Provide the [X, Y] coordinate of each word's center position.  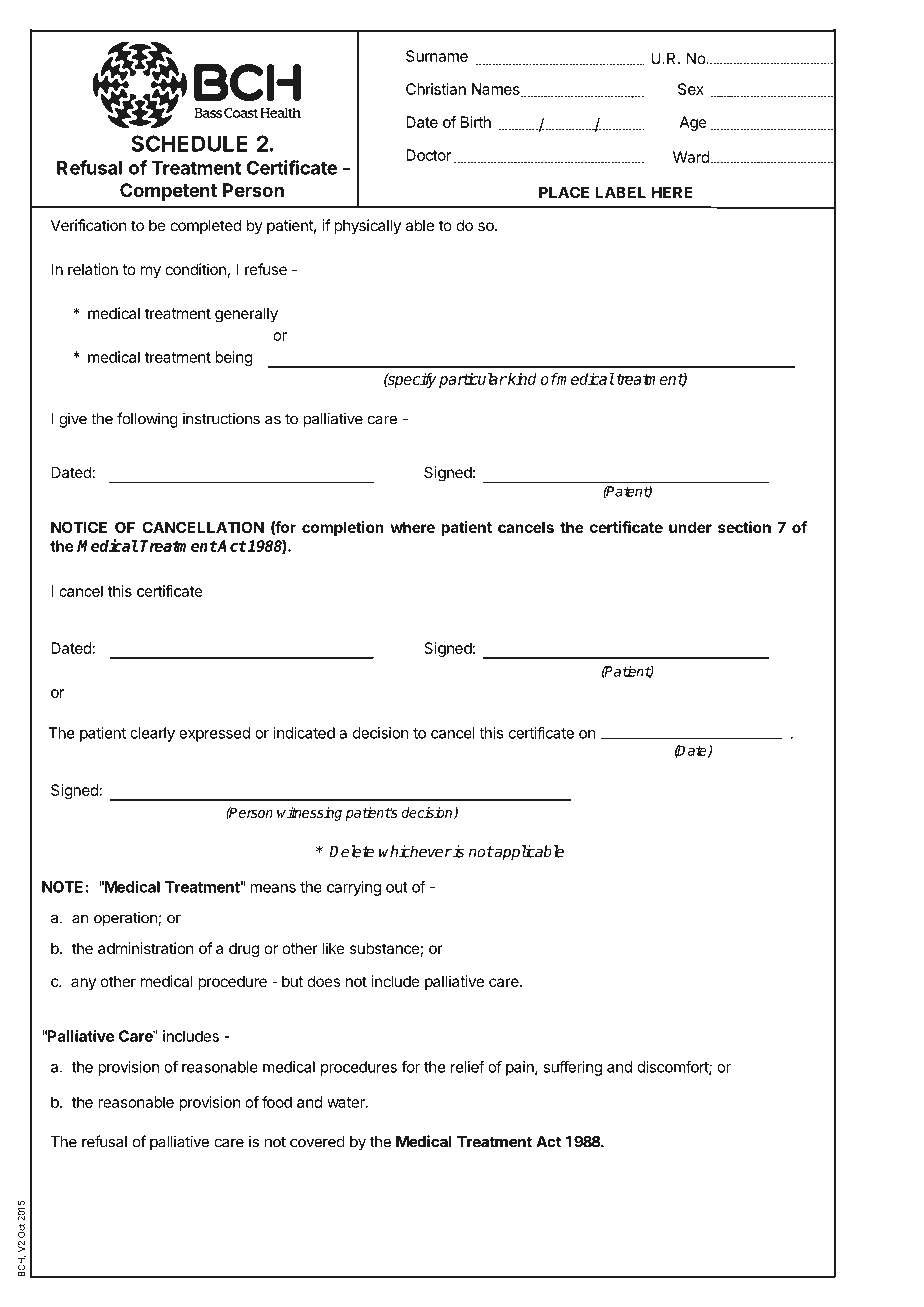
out [397, 887]
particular [473, 380]
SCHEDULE [189, 143]
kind [521, 379]
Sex [691, 89]
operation [126, 919]
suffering [572, 1068]
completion [343, 528]
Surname [437, 56]
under [690, 527]
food [277, 1102]
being [233, 358]
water [347, 1102]
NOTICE [79, 527]
